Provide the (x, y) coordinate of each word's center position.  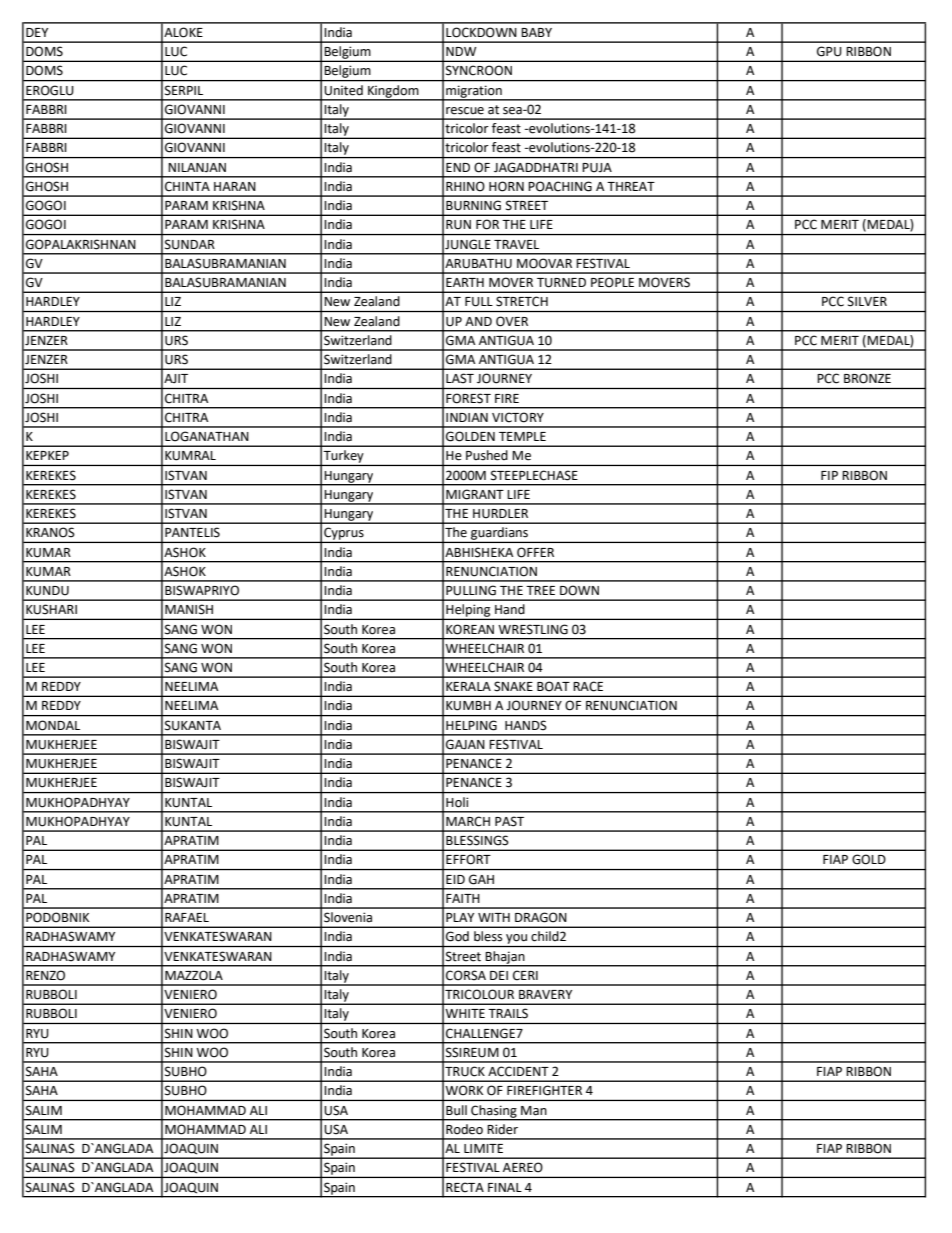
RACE (588, 686)
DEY (37, 32)
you (516, 939)
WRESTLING (533, 629)
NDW (461, 51)
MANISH (189, 609)
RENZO (45, 975)
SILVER (867, 301)
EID (455, 879)
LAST (460, 378)
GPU (829, 51)
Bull (456, 1110)
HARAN (235, 186)
